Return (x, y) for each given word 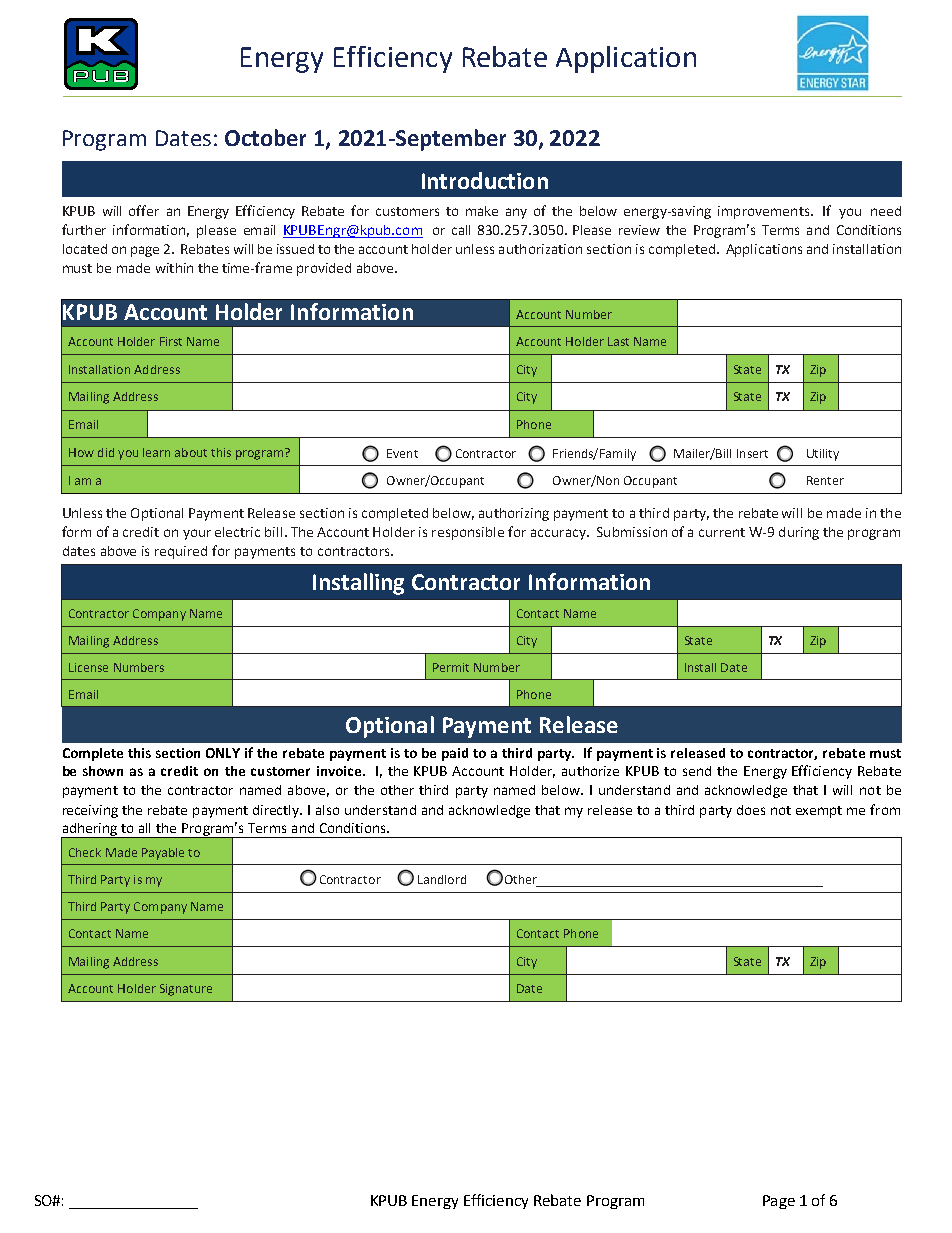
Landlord (442, 879)
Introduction (485, 180)
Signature (186, 990)
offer (144, 210)
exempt (819, 812)
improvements (765, 212)
